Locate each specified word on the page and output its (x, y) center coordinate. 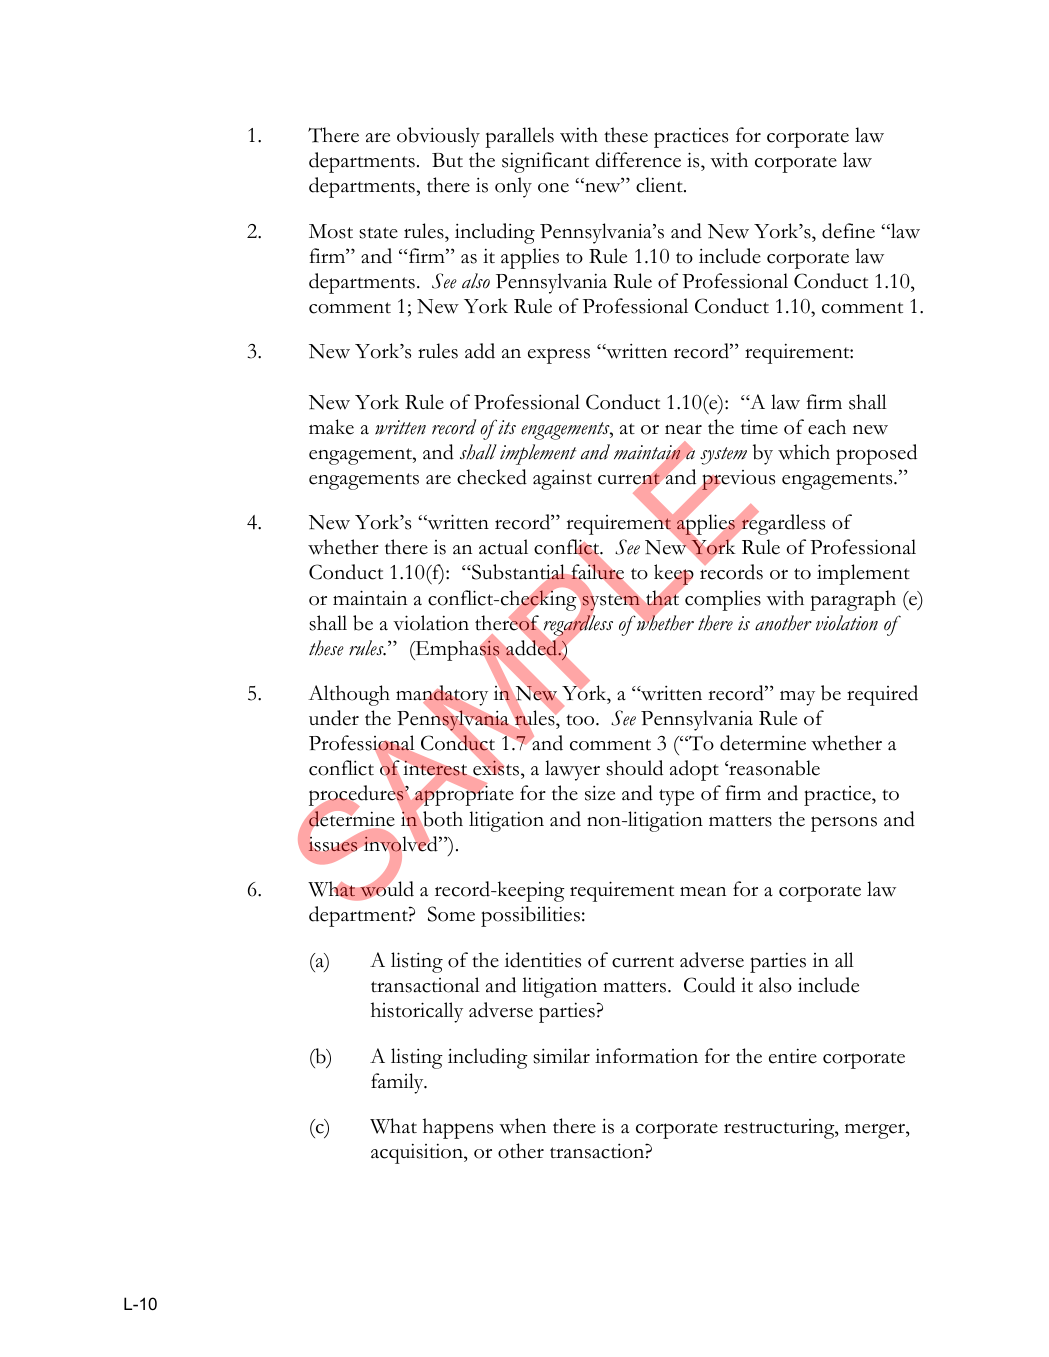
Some (451, 914)
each (827, 427)
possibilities (530, 916)
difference (638, 160)
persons (844, 824)
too (581, 720)
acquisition (418, 1154)
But (447, 160)
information (646, 1056)
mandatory (442, 697)
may (797, 698)
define (848, 231)
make (331, 427)
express (559, 356)
